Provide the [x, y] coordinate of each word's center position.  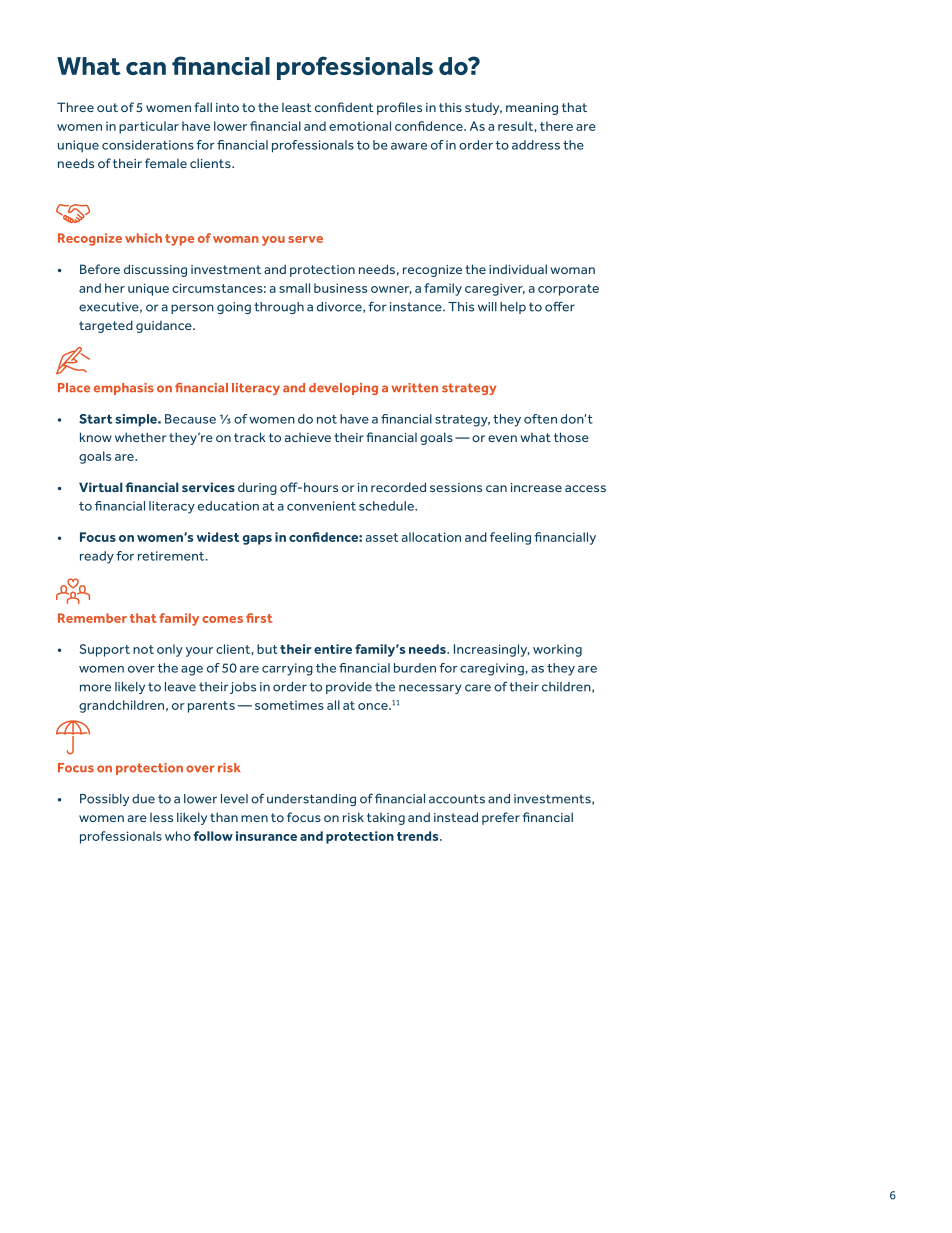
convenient [321, 506]
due [143, 799]
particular [149, 127]
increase [536, 487]
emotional [360, 126]
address [536, 145]
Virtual [101, 487]
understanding [311, 800]
